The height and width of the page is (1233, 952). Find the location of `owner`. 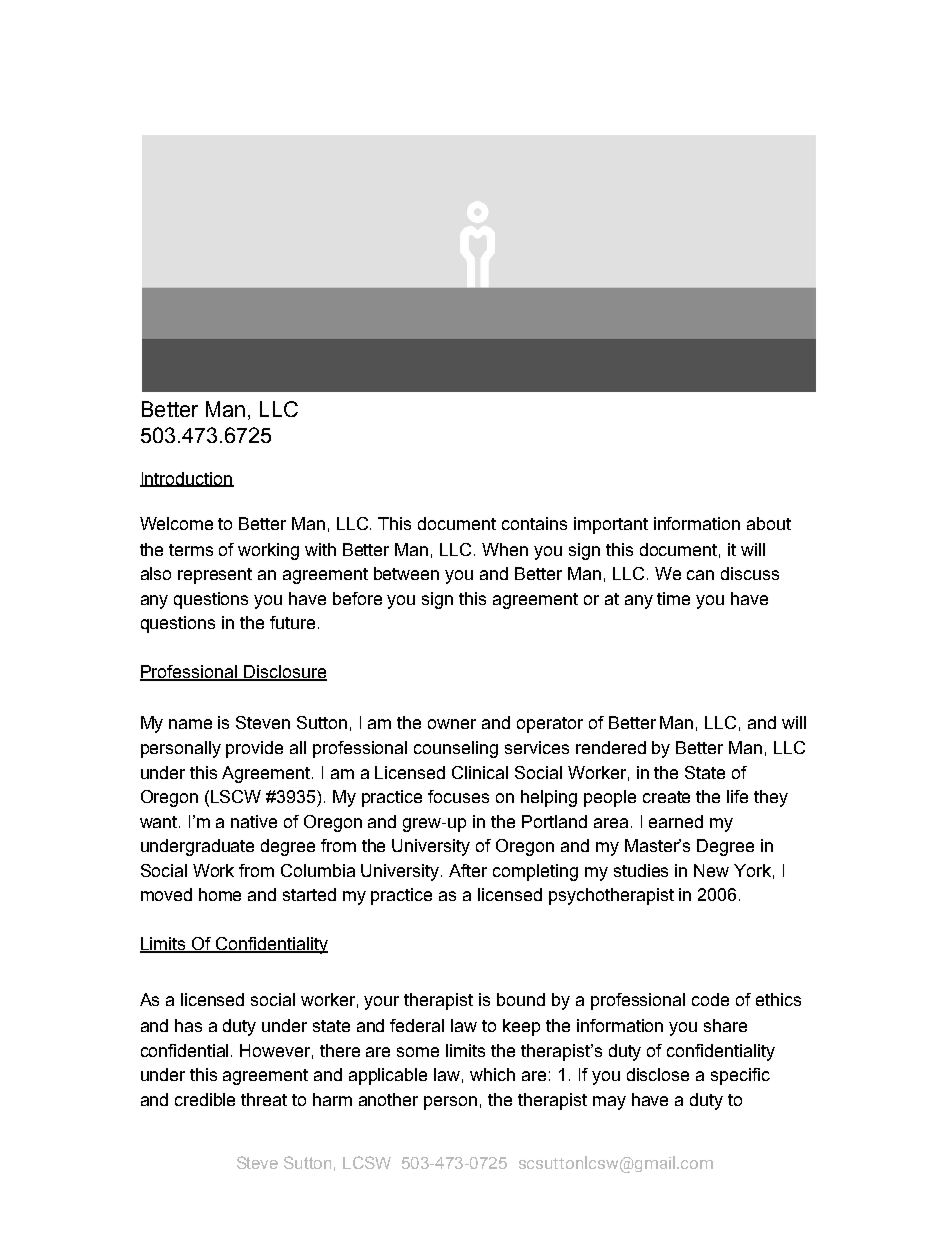

owner is located at coordinates (452, 724).
